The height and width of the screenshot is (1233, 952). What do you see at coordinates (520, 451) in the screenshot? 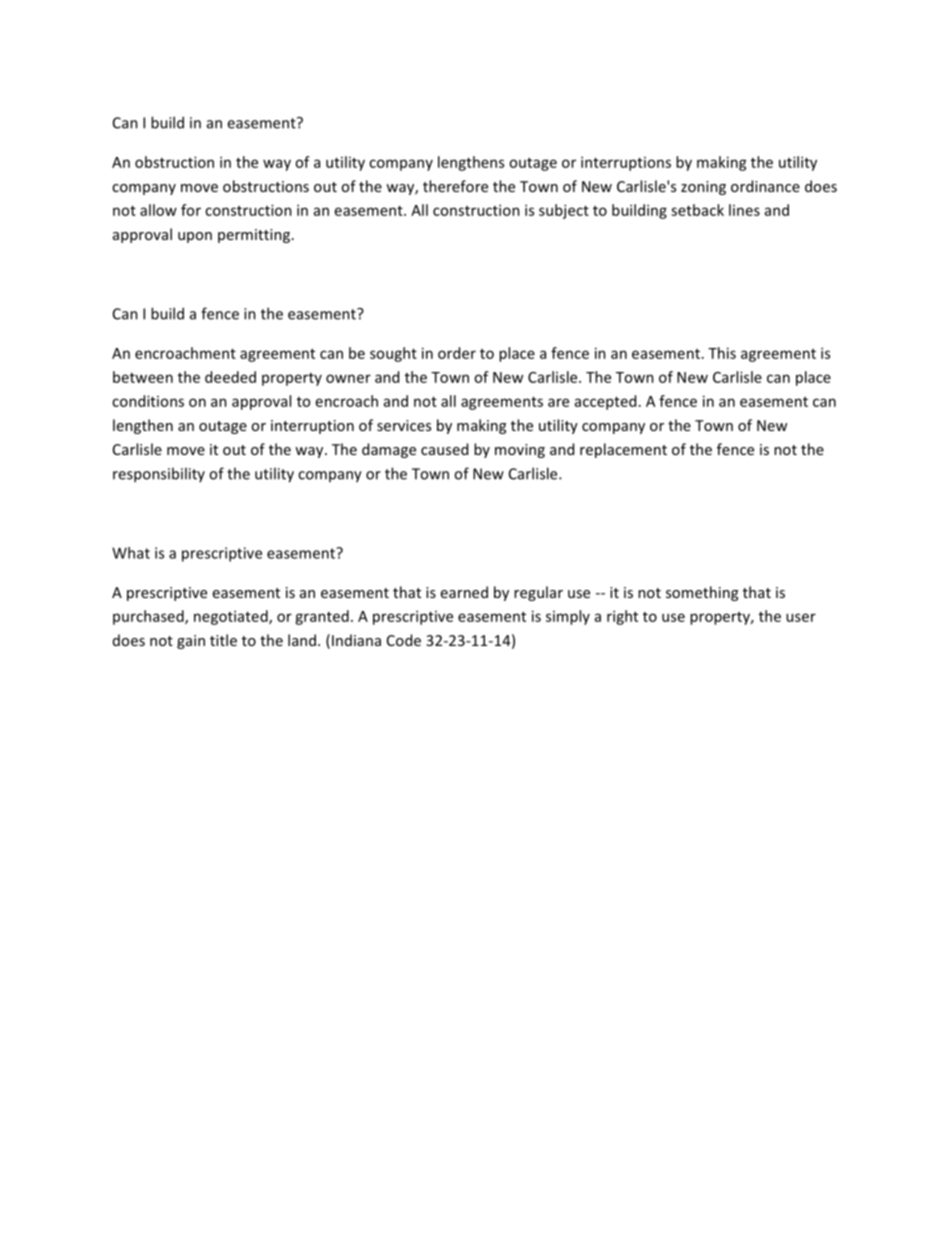
I see `moving` at bounding box center [520, 451].
